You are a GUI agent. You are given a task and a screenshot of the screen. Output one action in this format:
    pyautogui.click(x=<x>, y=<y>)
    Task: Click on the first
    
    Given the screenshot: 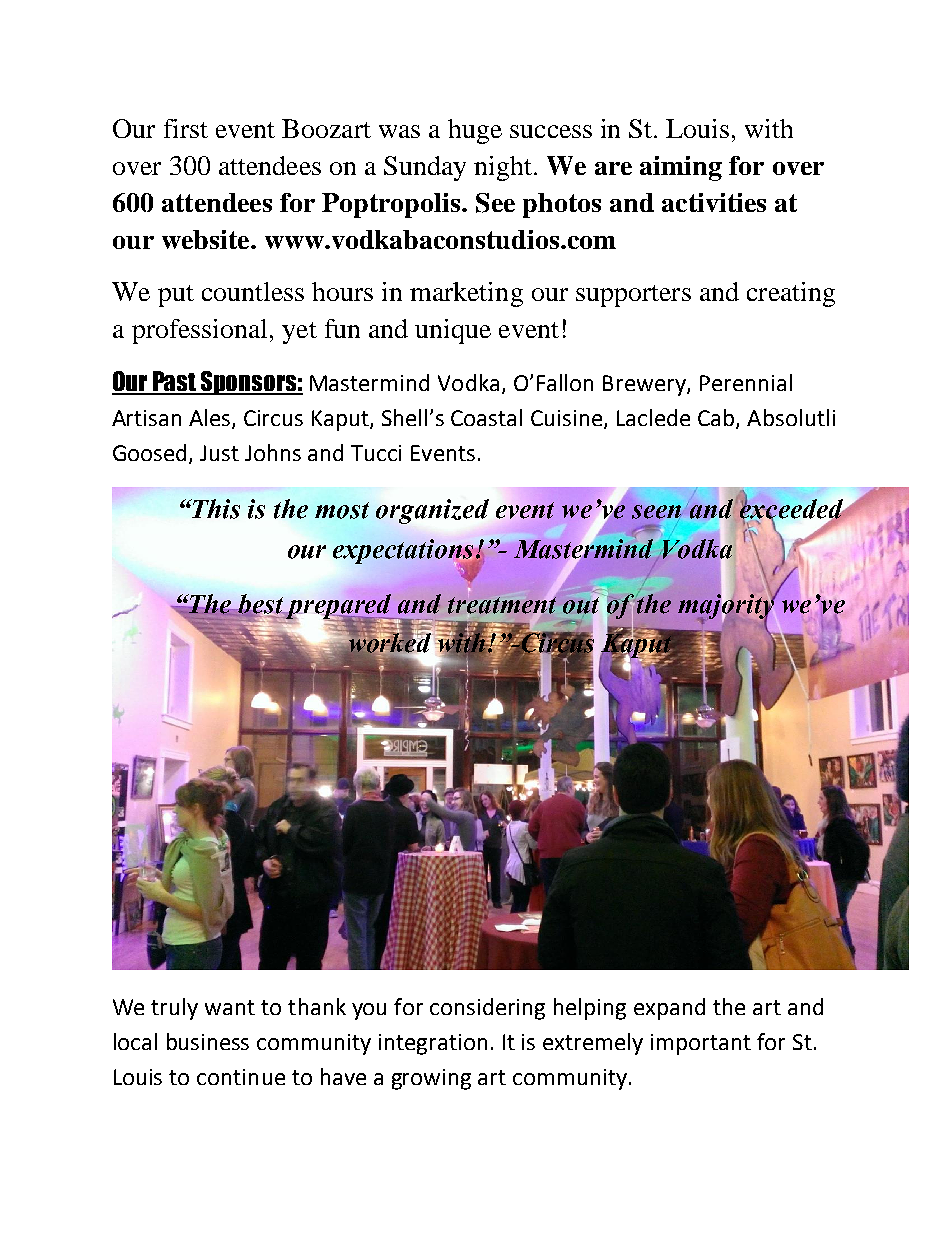 What is the action you would take?
    pyautogui.click(x=186, y=128)
